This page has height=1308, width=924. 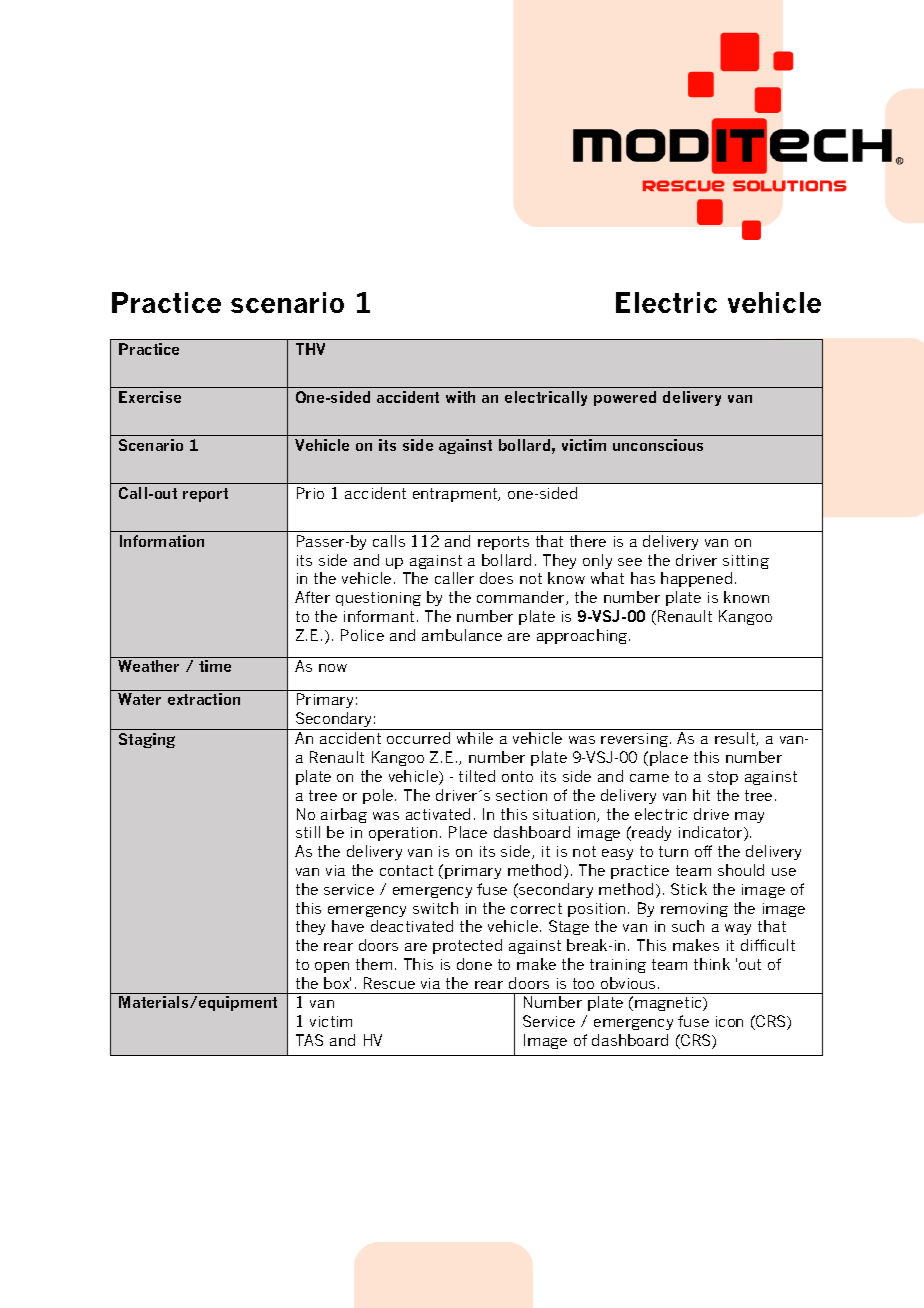 What do you see at coordinates (625, 398) in the page?
I see `powered` at bounding box center [625, 398].
